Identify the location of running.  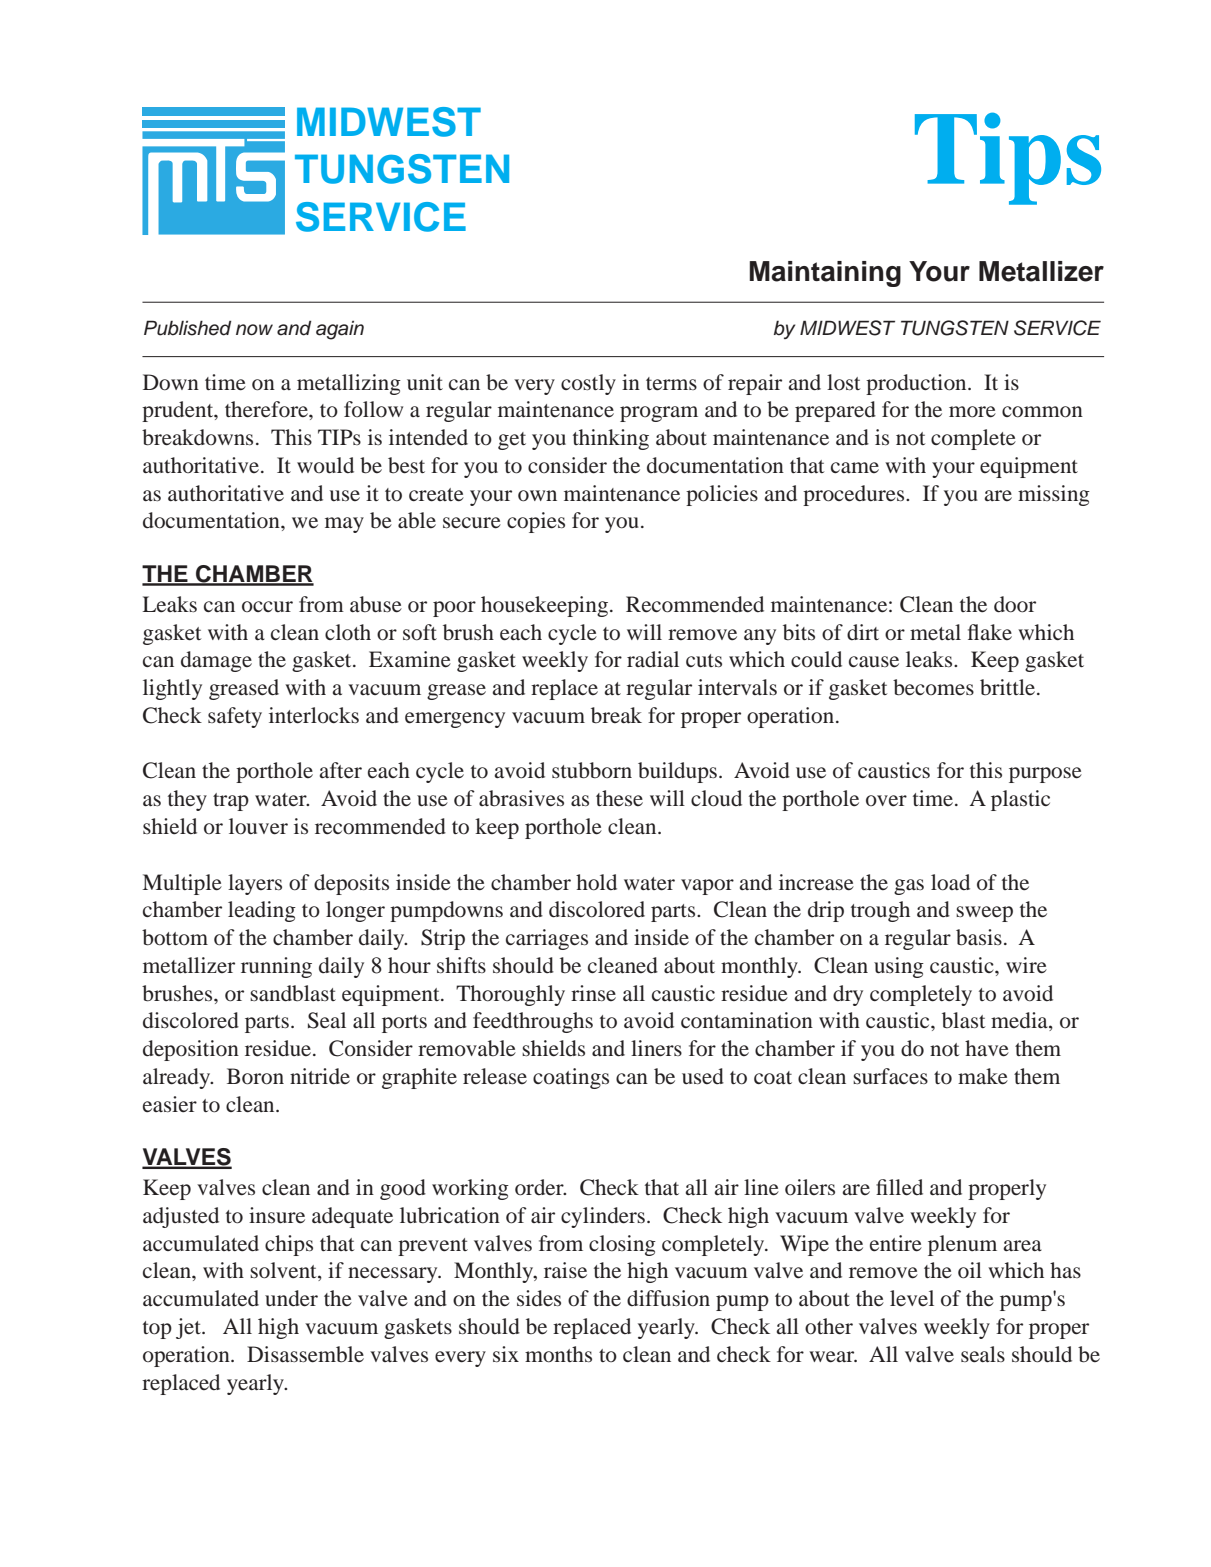
(276, 967).
